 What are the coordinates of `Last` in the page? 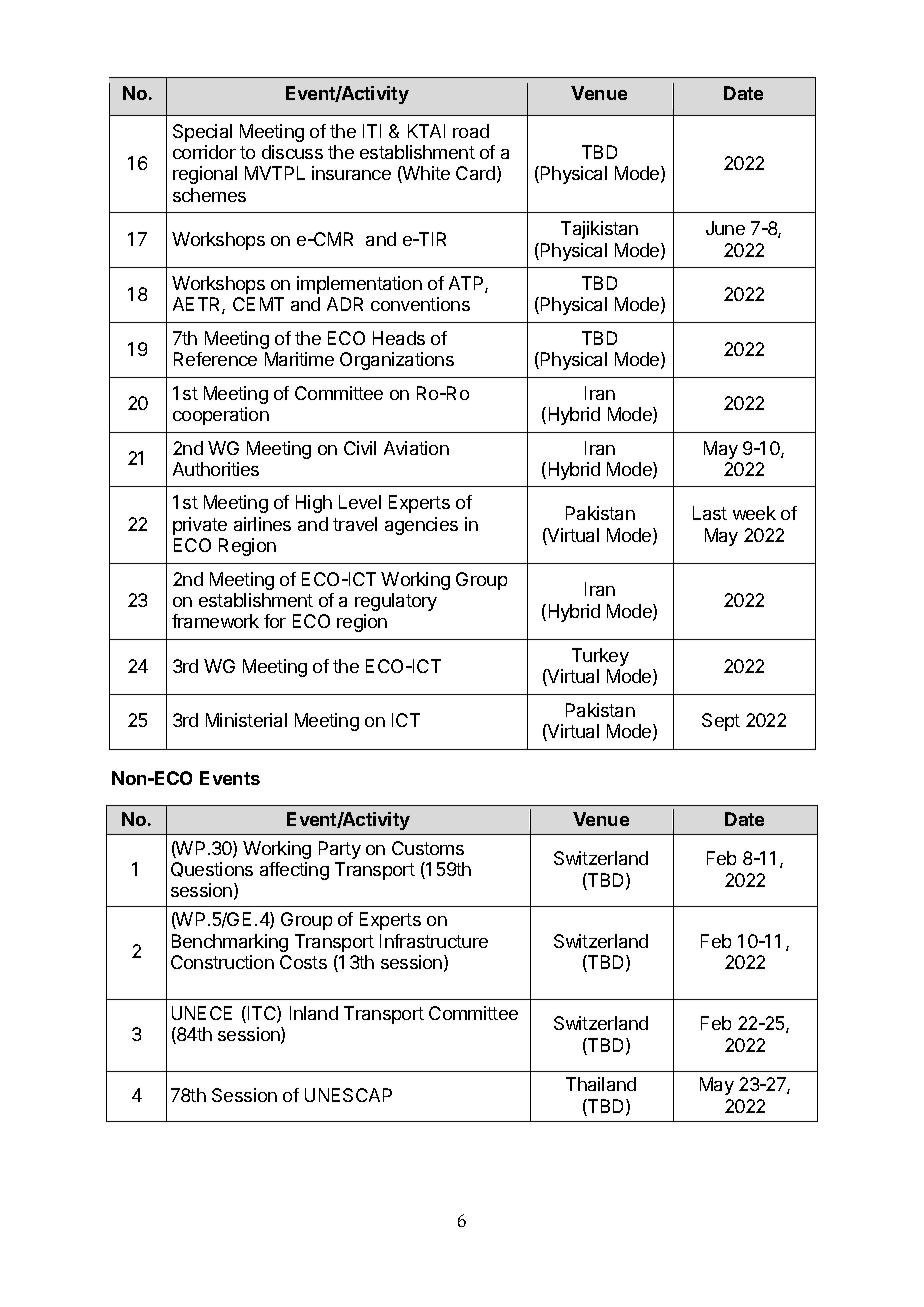 It's located at (710, 513).
